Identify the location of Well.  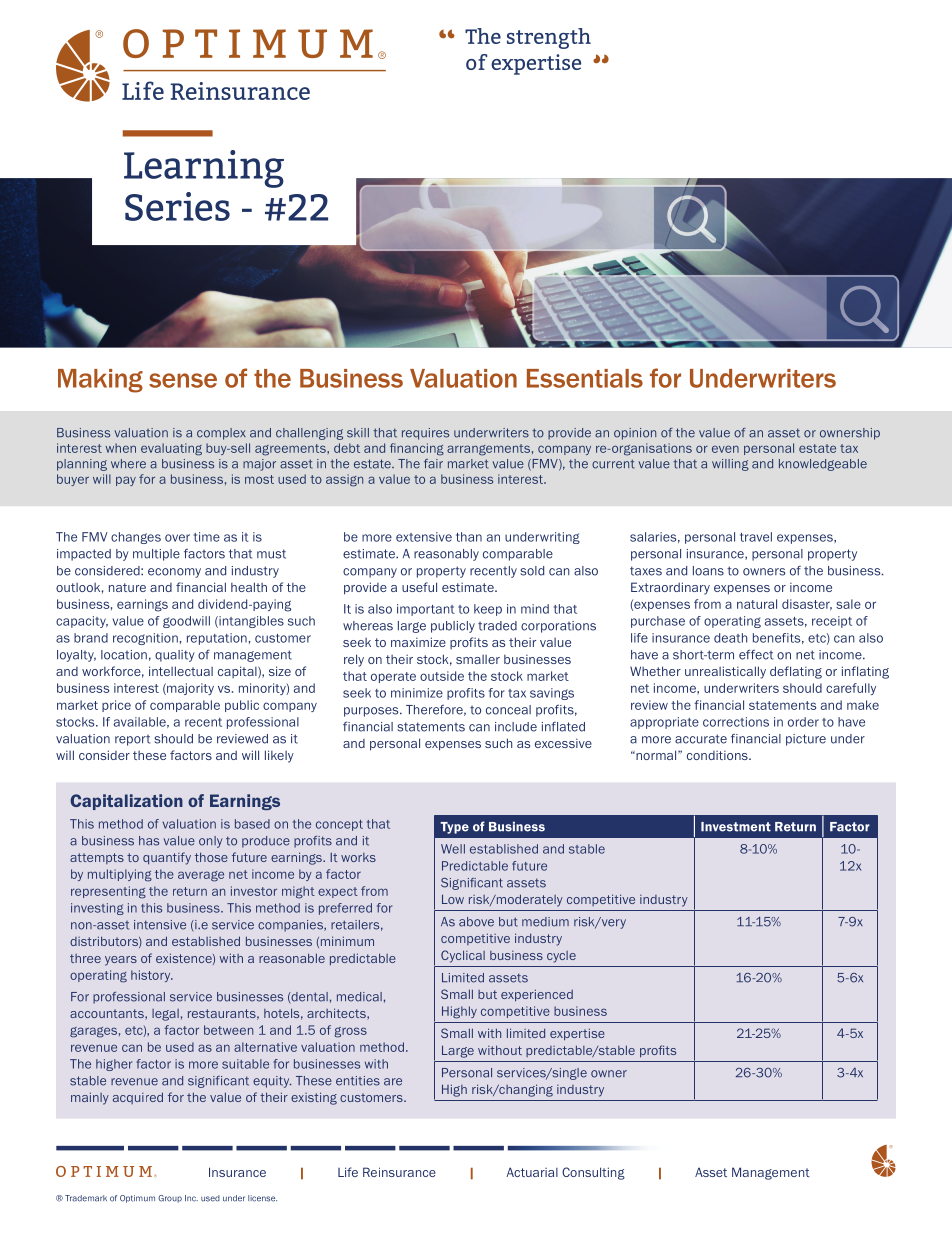
(453, 849).
